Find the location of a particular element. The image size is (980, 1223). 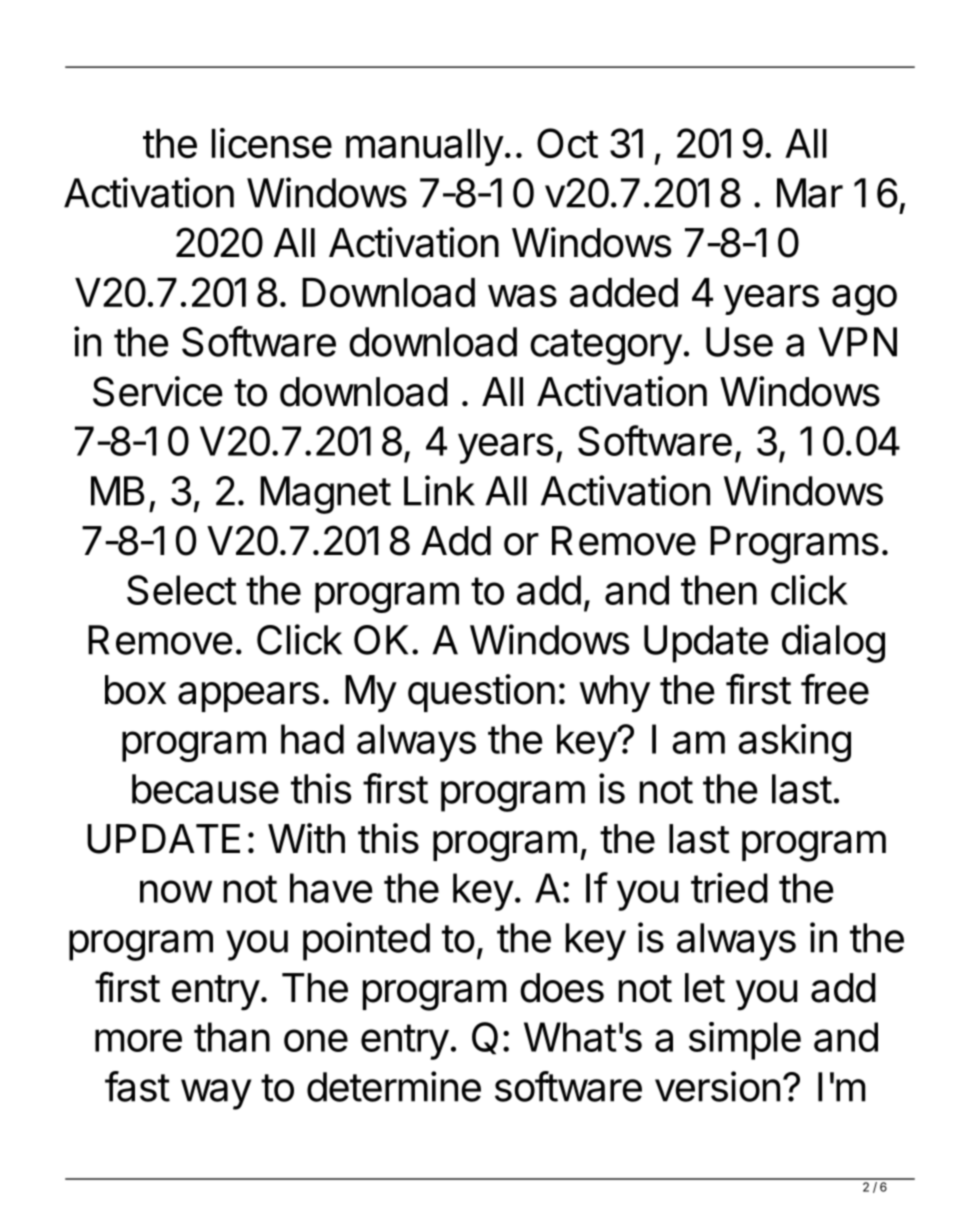

license is located at coordinates (272, 143).
